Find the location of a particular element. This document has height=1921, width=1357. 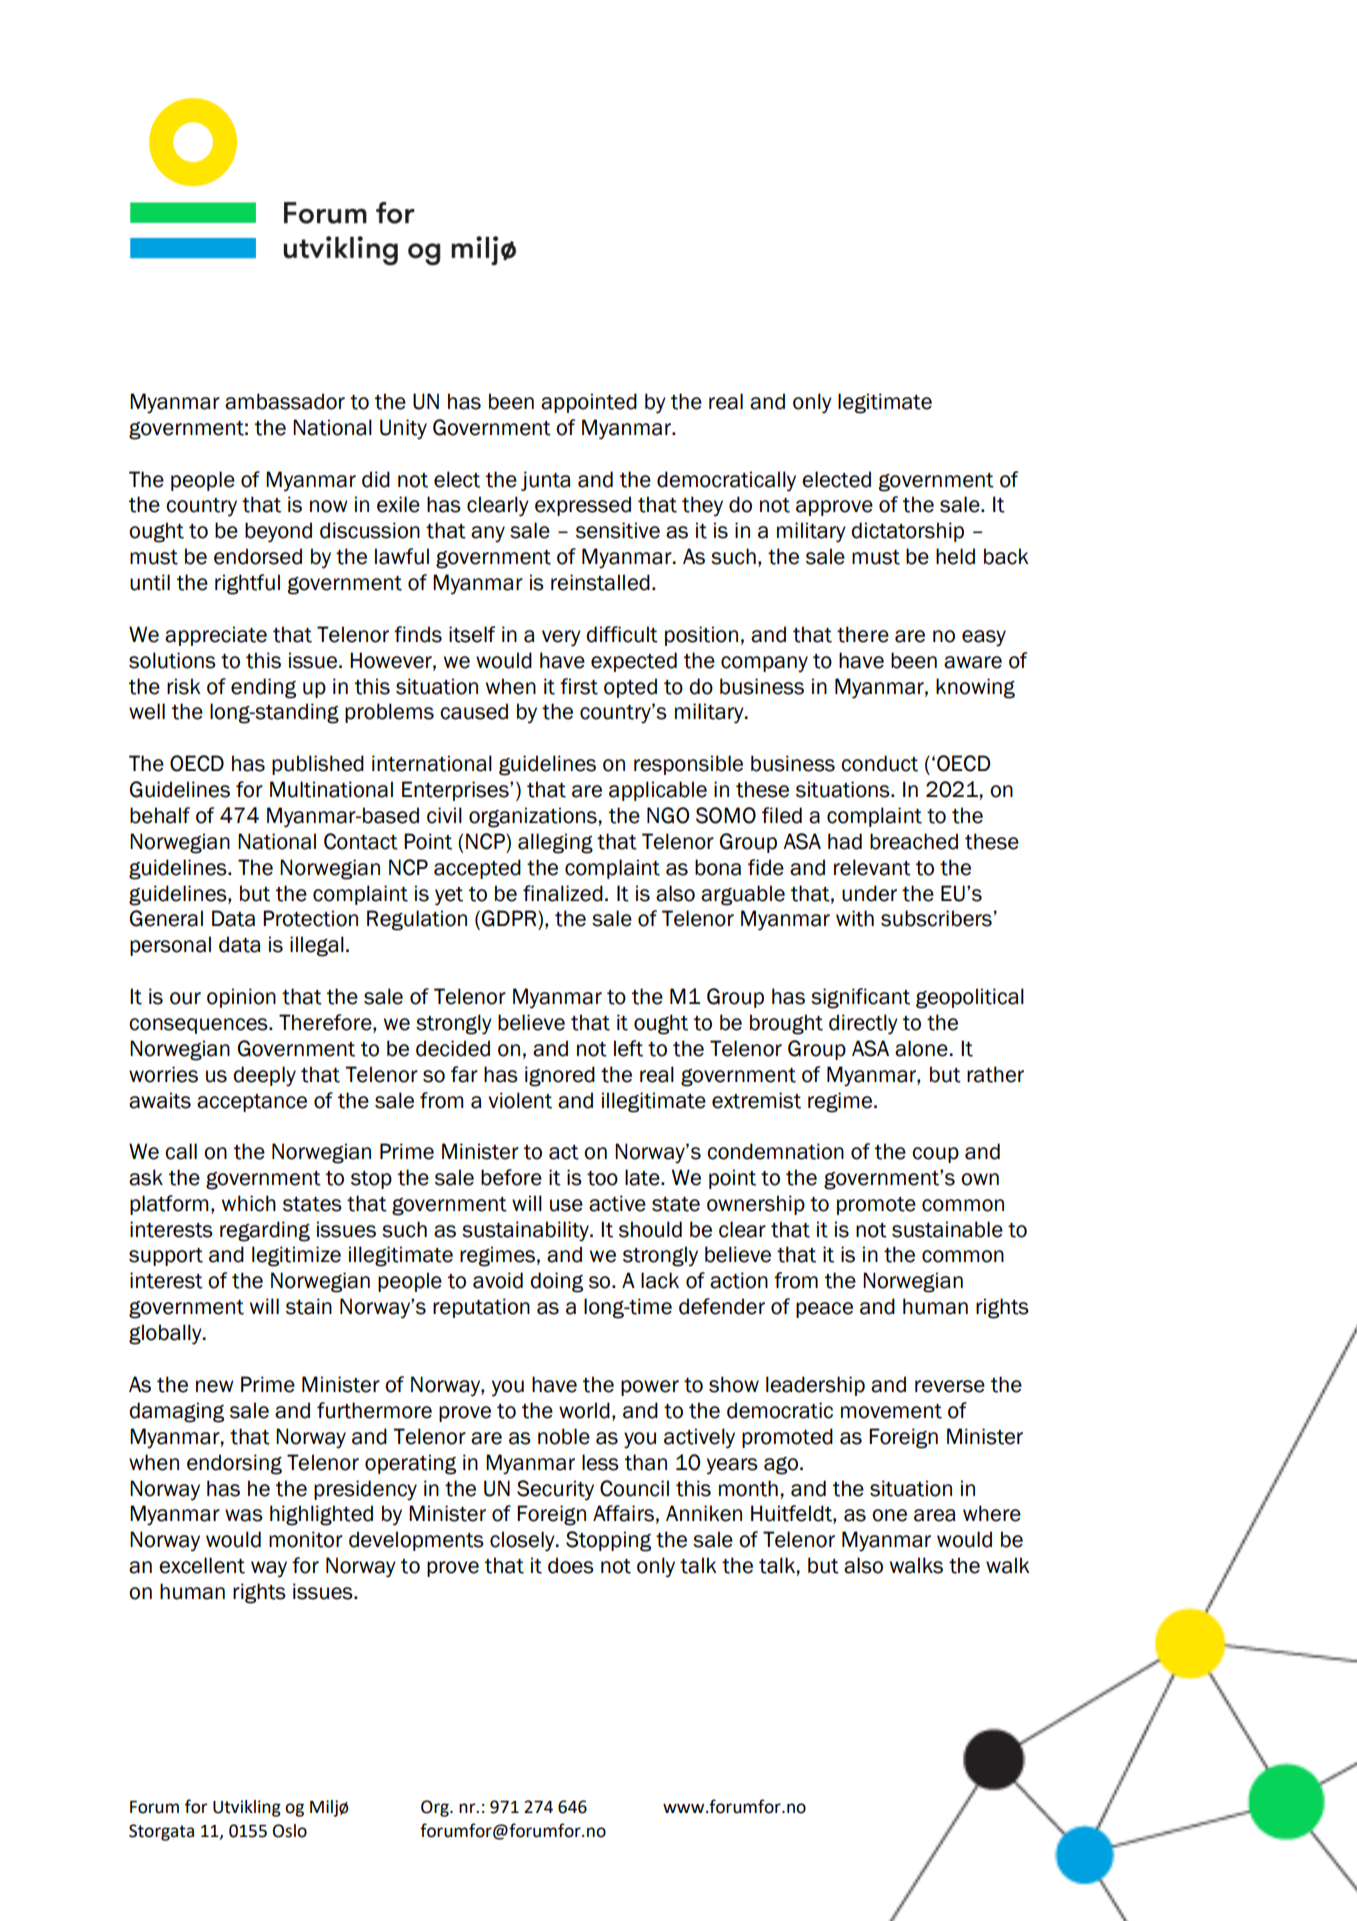

does is located at coordinates (571, 1565).
